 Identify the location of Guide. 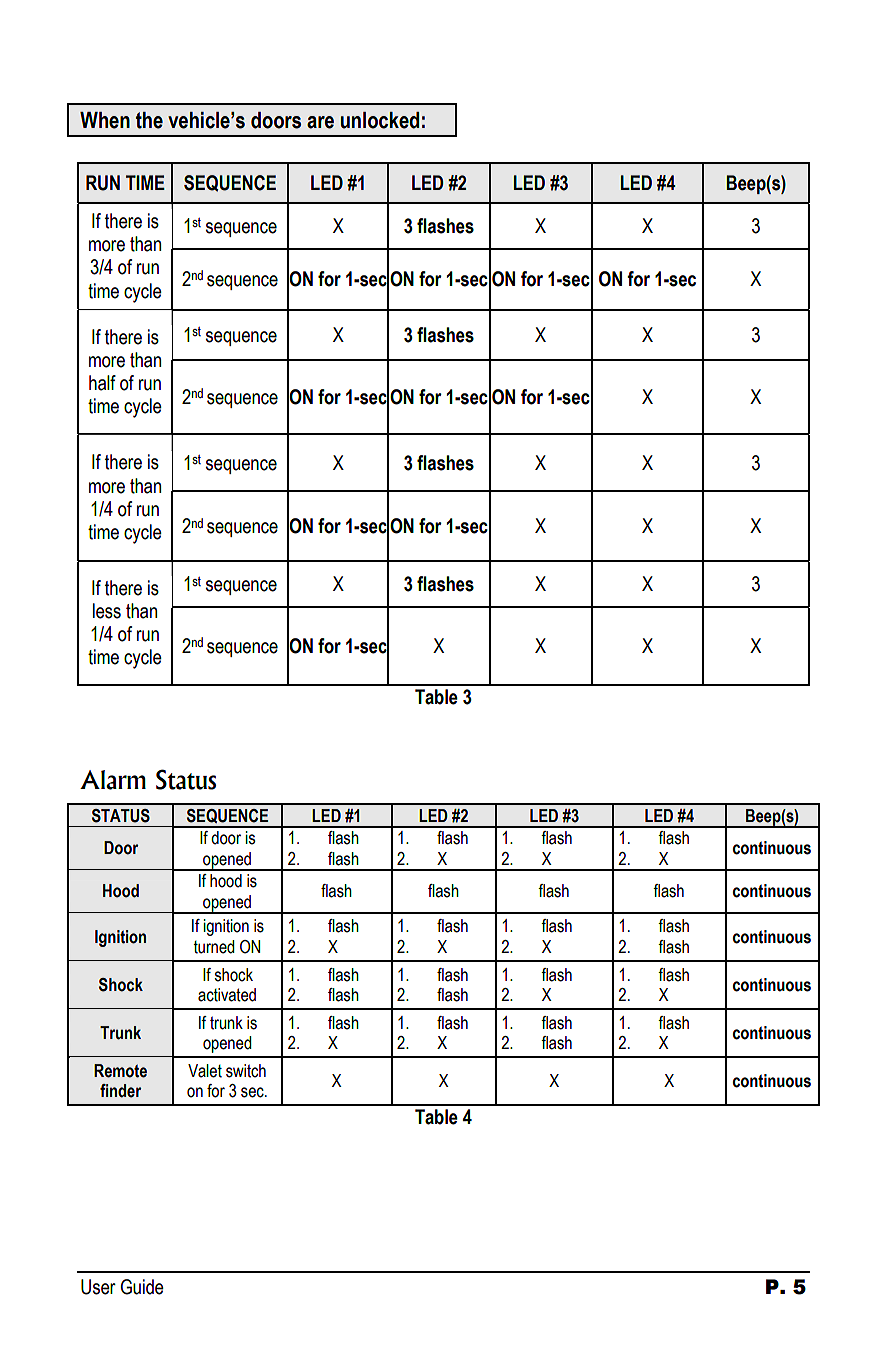
(142, 1287).
